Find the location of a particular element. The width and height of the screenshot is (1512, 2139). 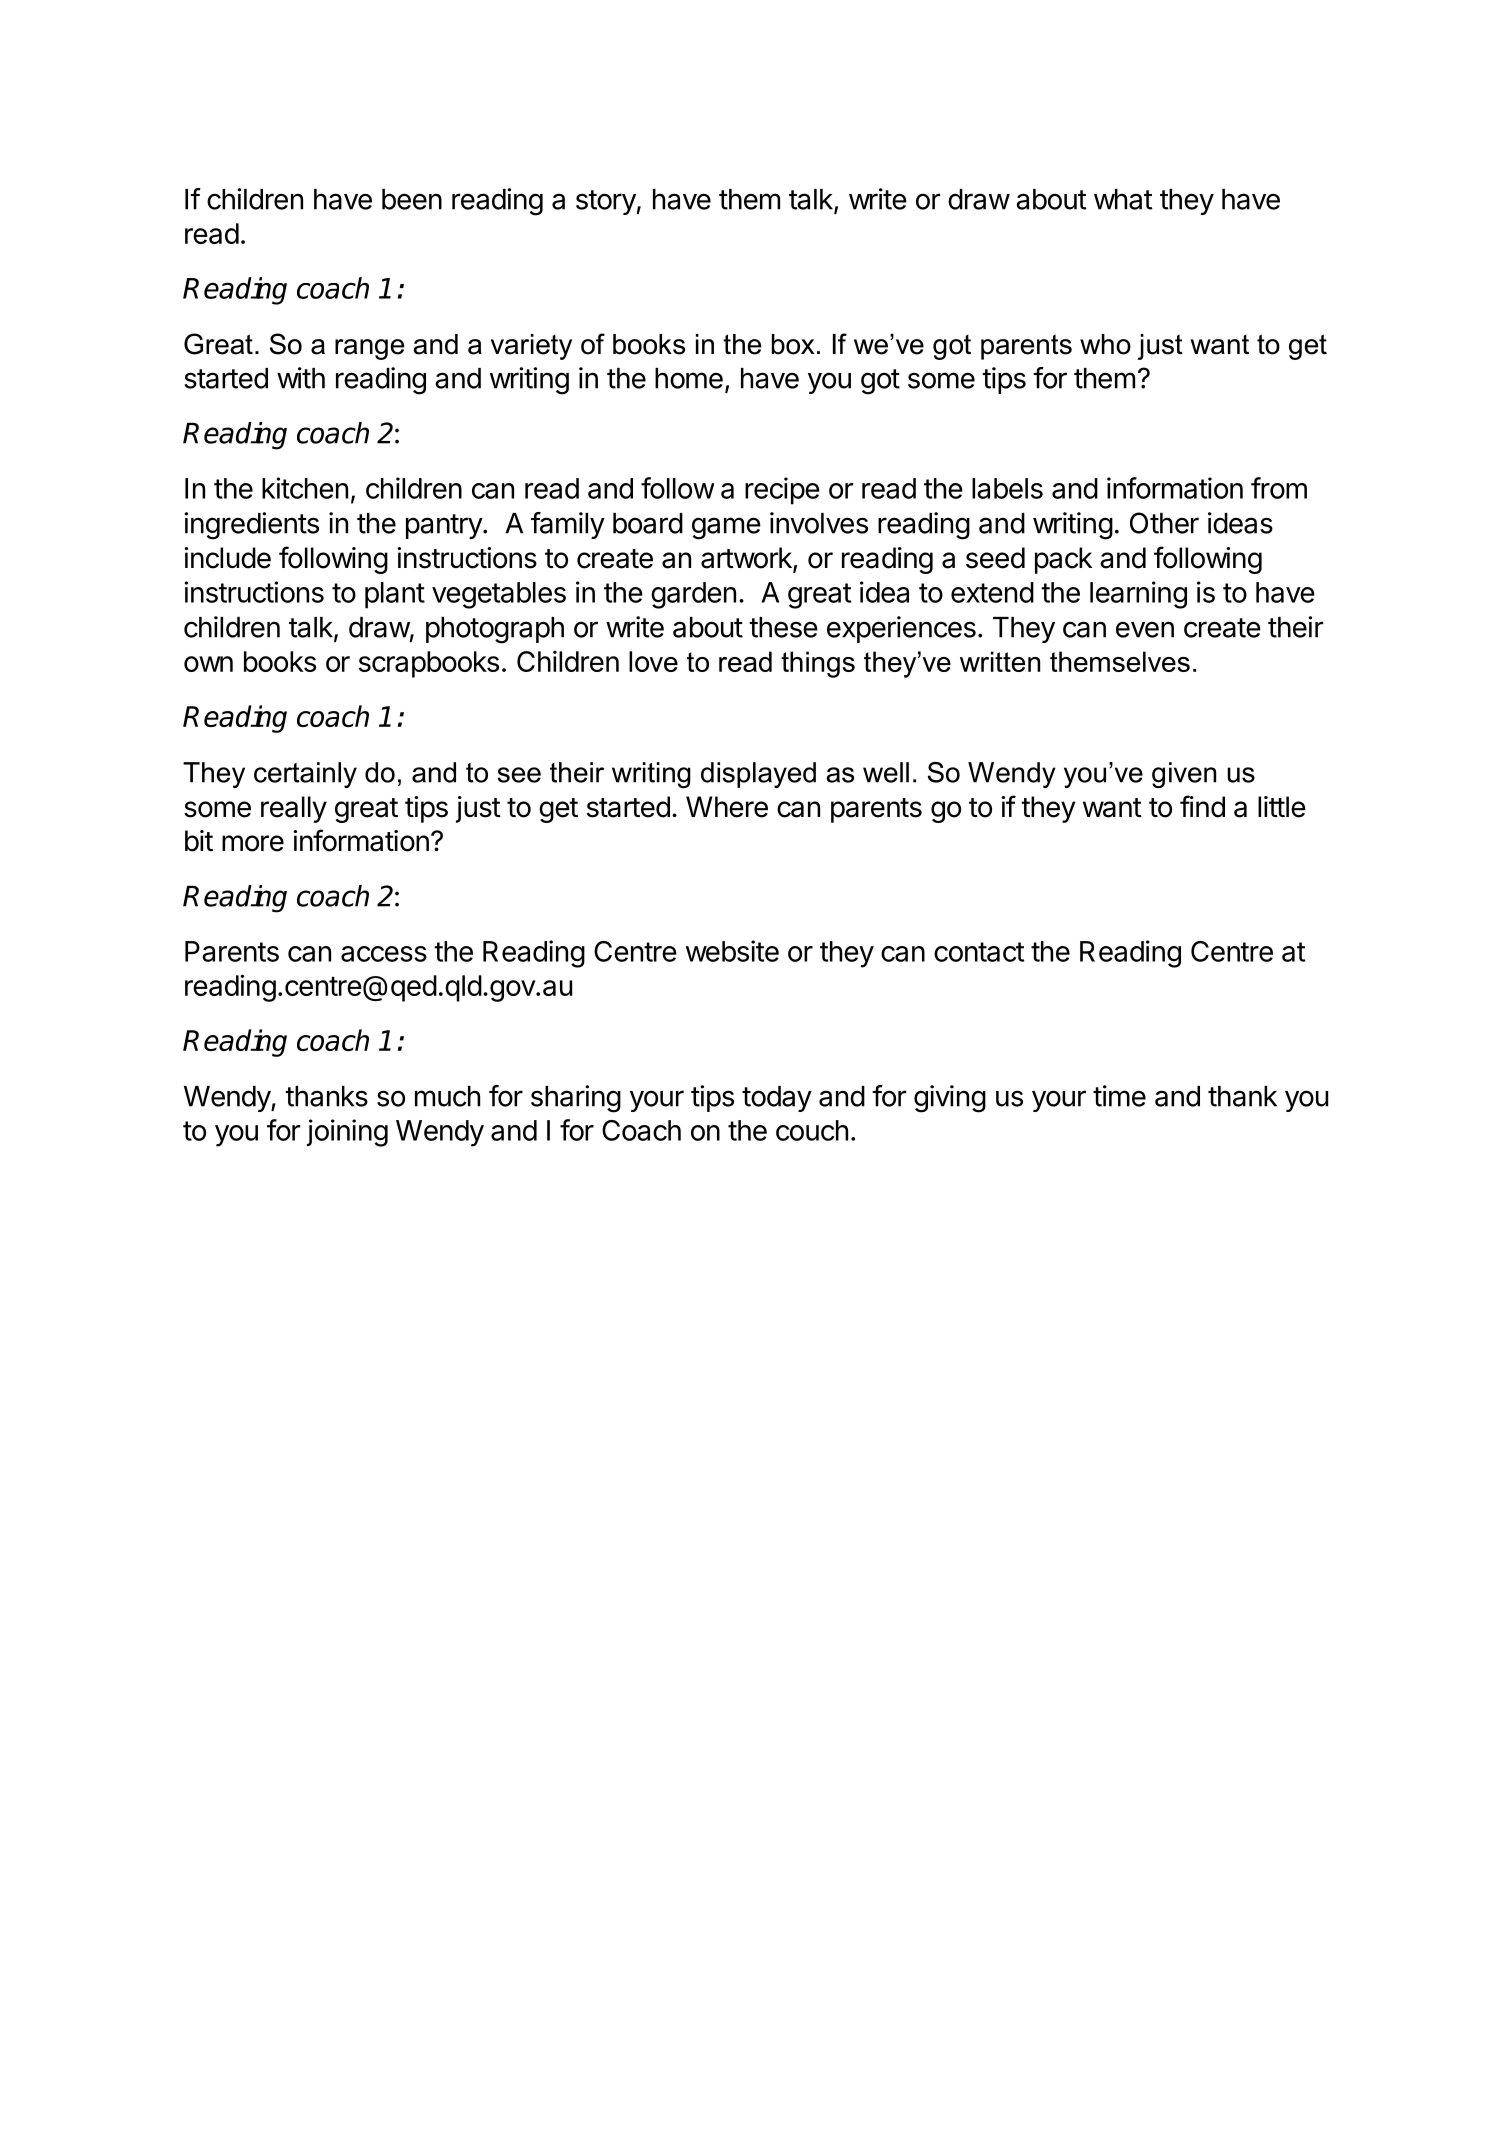

own is located at coordinates (208, 664).
